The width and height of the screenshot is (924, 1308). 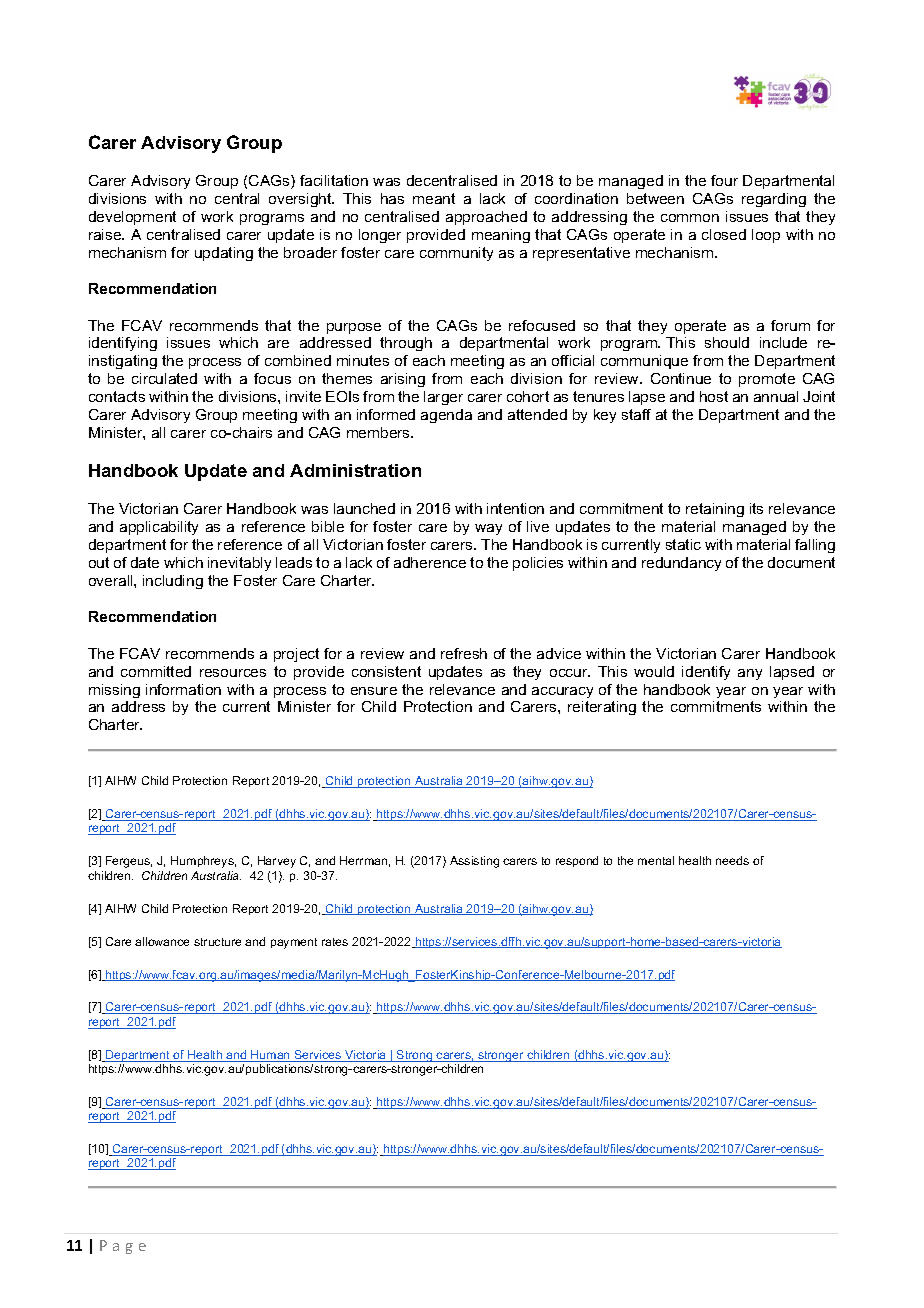 I want to click on any, so click(x=750, y=674).
